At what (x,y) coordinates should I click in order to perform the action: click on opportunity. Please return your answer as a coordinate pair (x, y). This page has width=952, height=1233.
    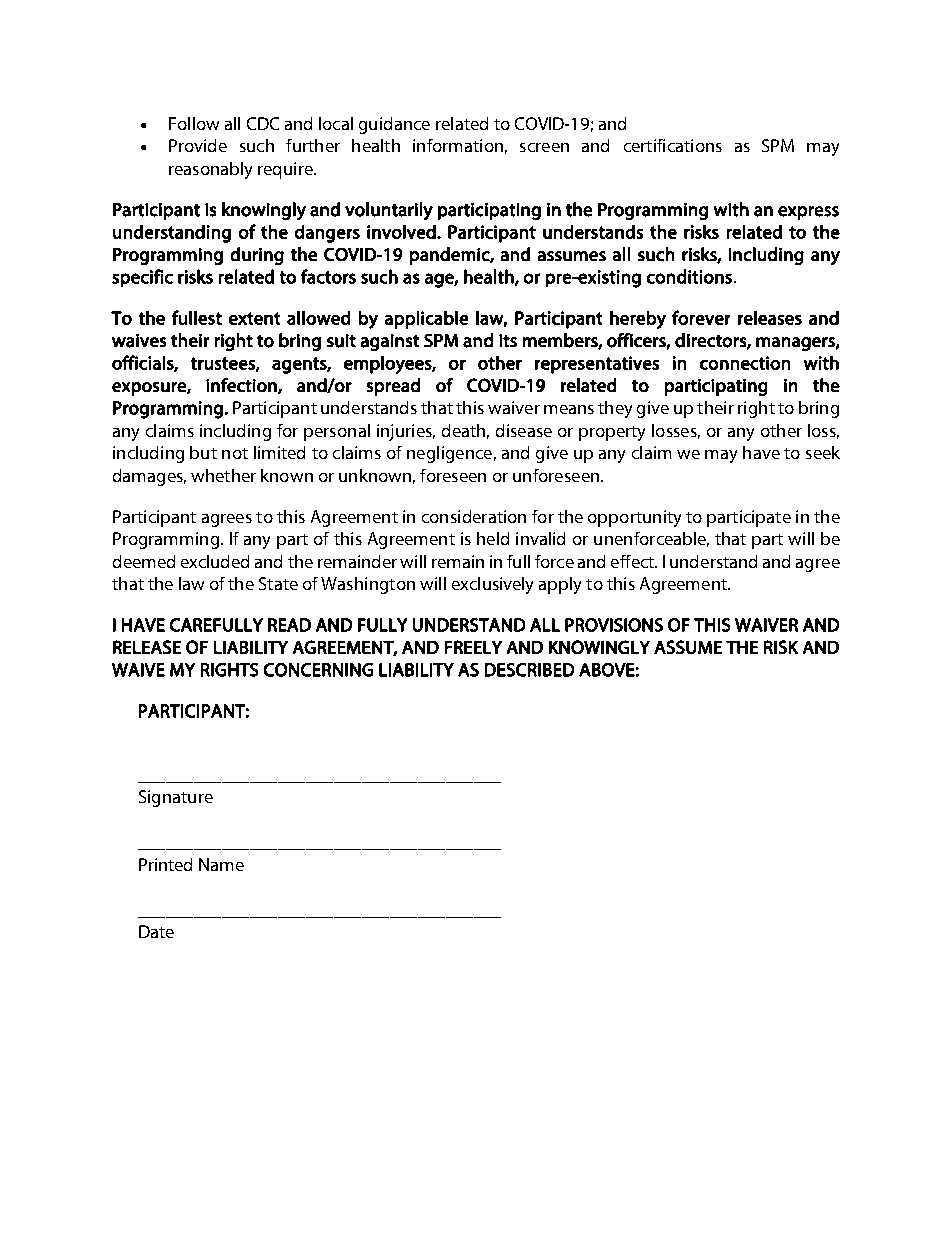
    Looking at the image, I should click on (634, 518).
